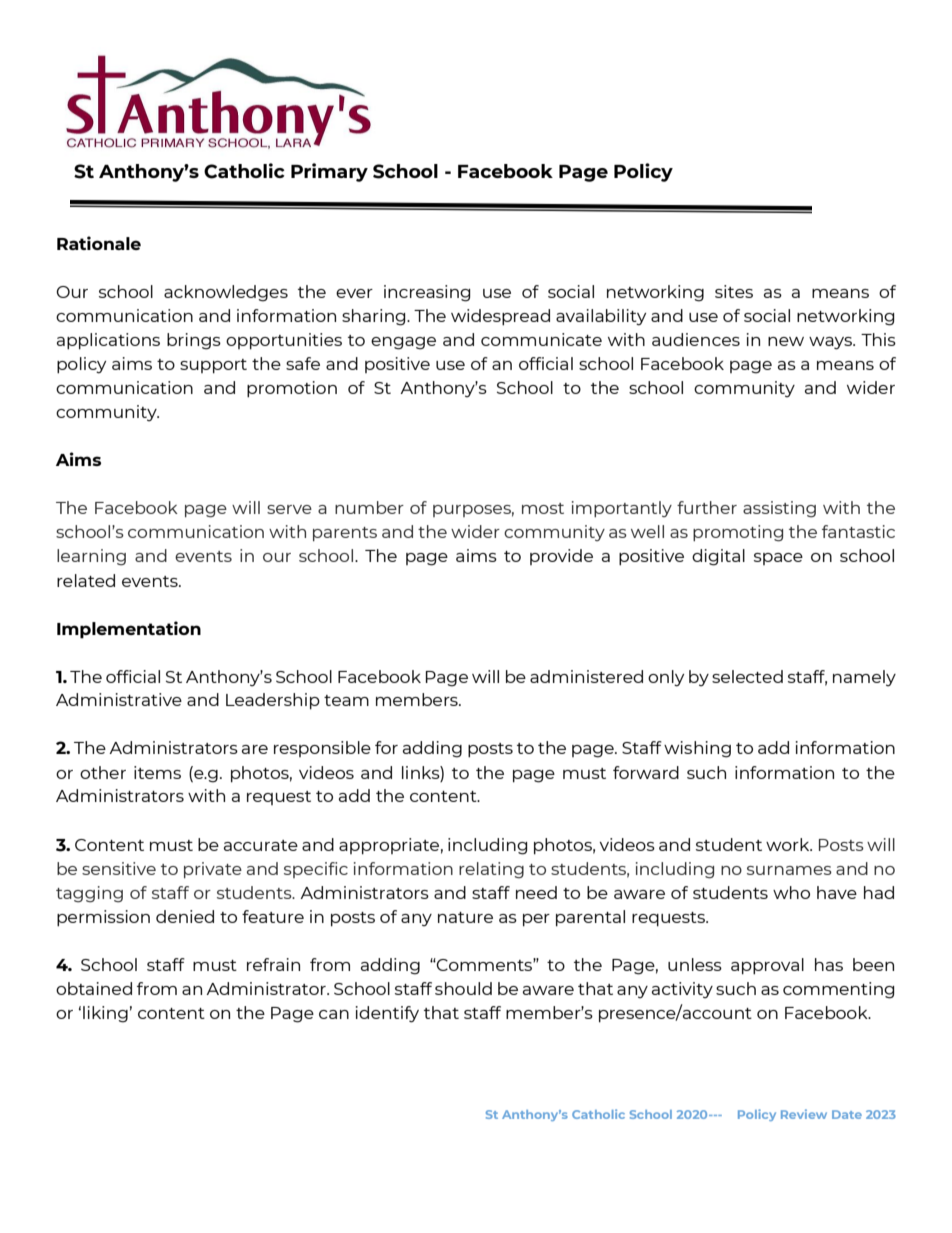 The height and width of the screenshot is (1233, 952). I want to click on most, so click(543, 508).
